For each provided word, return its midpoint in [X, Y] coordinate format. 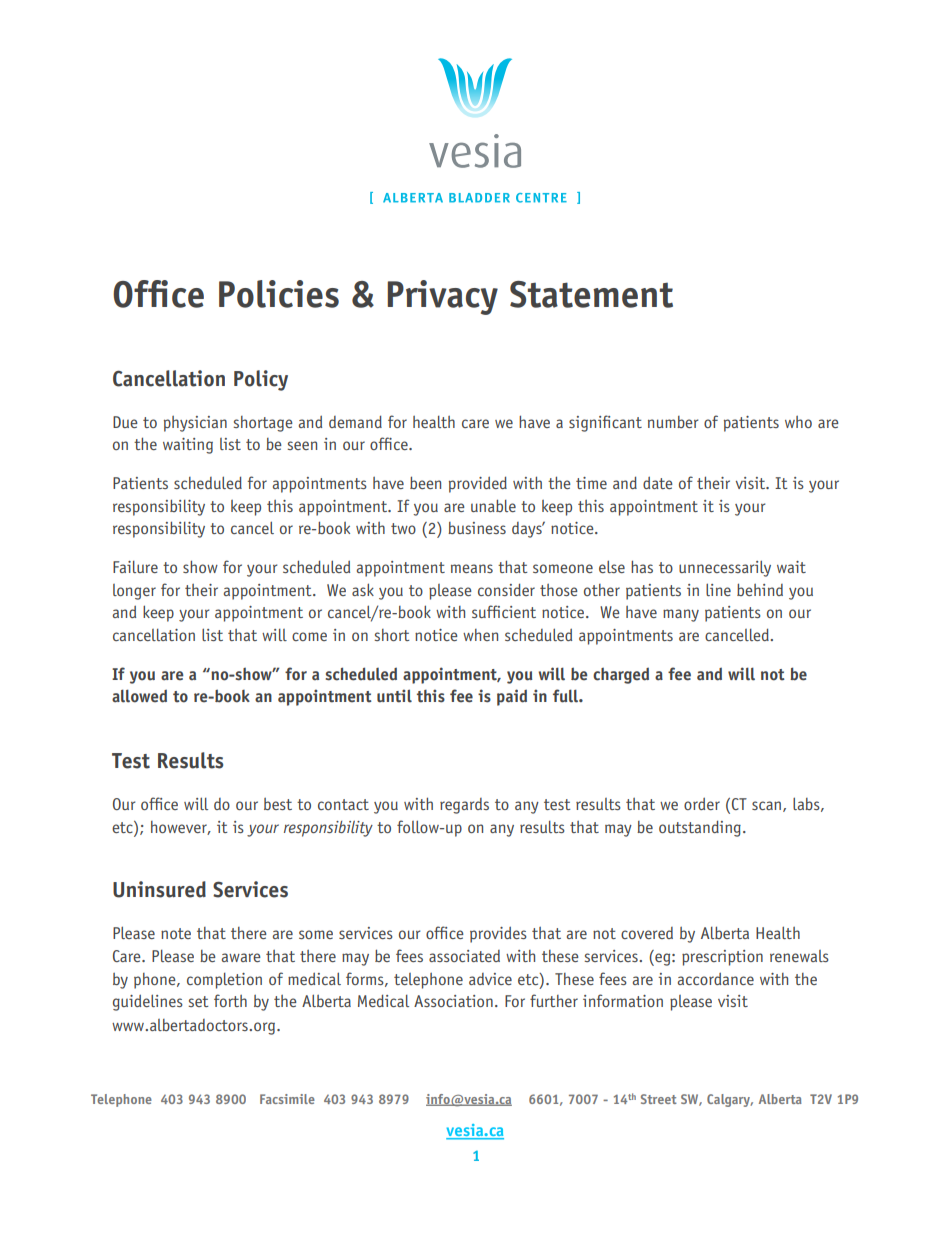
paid [512, 697]
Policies [279, 294]
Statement [591, 294]
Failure [135, 567]
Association [453, 1001]
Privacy [442, 297]
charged [621, 675]
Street [659, 1099]
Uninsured [159, 889]
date [658, 482]
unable [493, 505]
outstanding [700, 828]
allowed [139, 696]
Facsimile [287, 1099]
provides [498, 934]
